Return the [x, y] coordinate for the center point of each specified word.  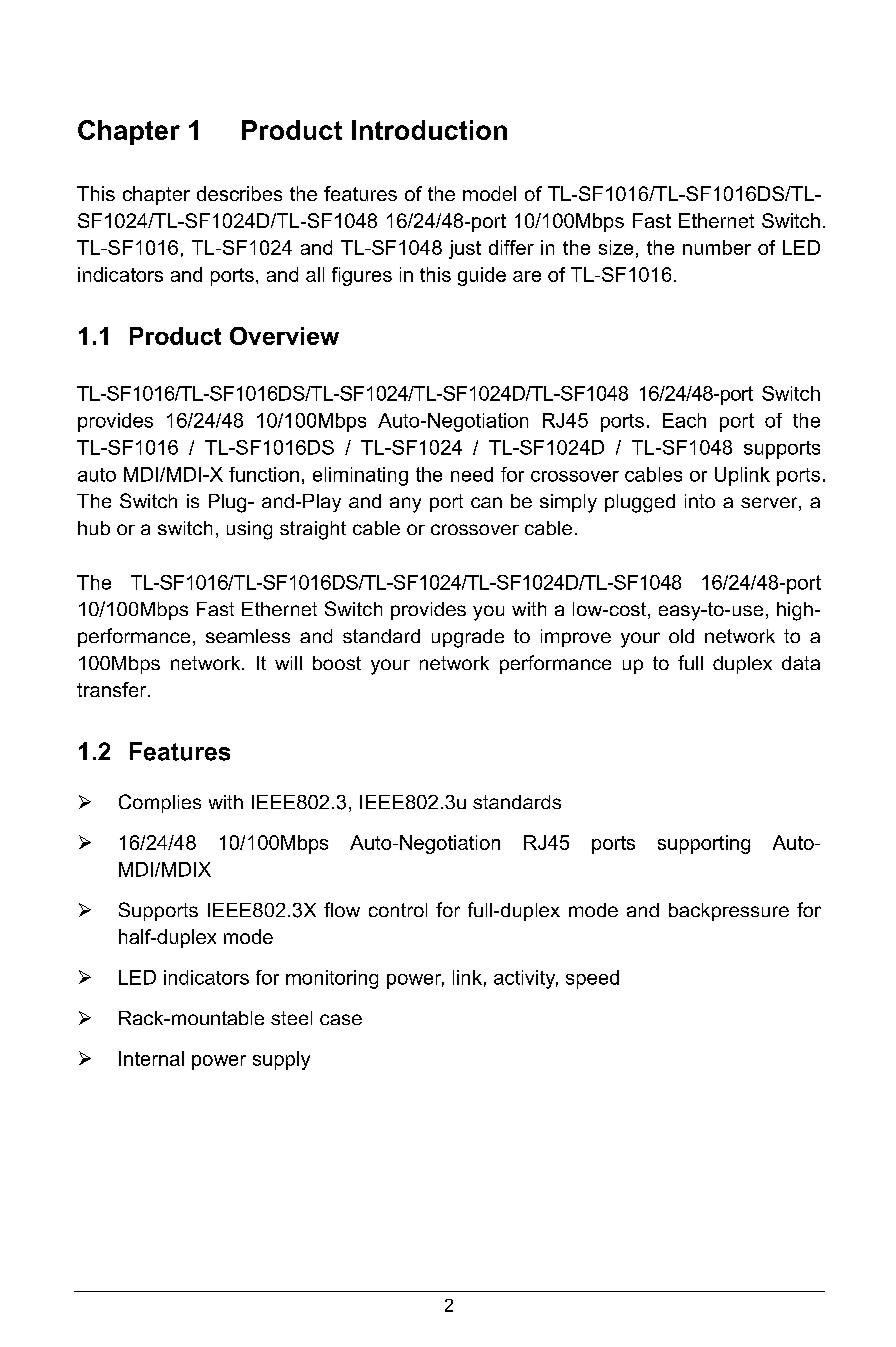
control [398, 910]
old [681, 636]
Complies [160, 803]
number [717, 247]
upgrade [468, 638]
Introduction [429, 130]
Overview [284, 336]
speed [592, 979]
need [472, 474]
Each [684, 420]
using [249, 530]
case [341, 1019]
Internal [151, 1058]
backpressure [729, 912]
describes [239, 193]
